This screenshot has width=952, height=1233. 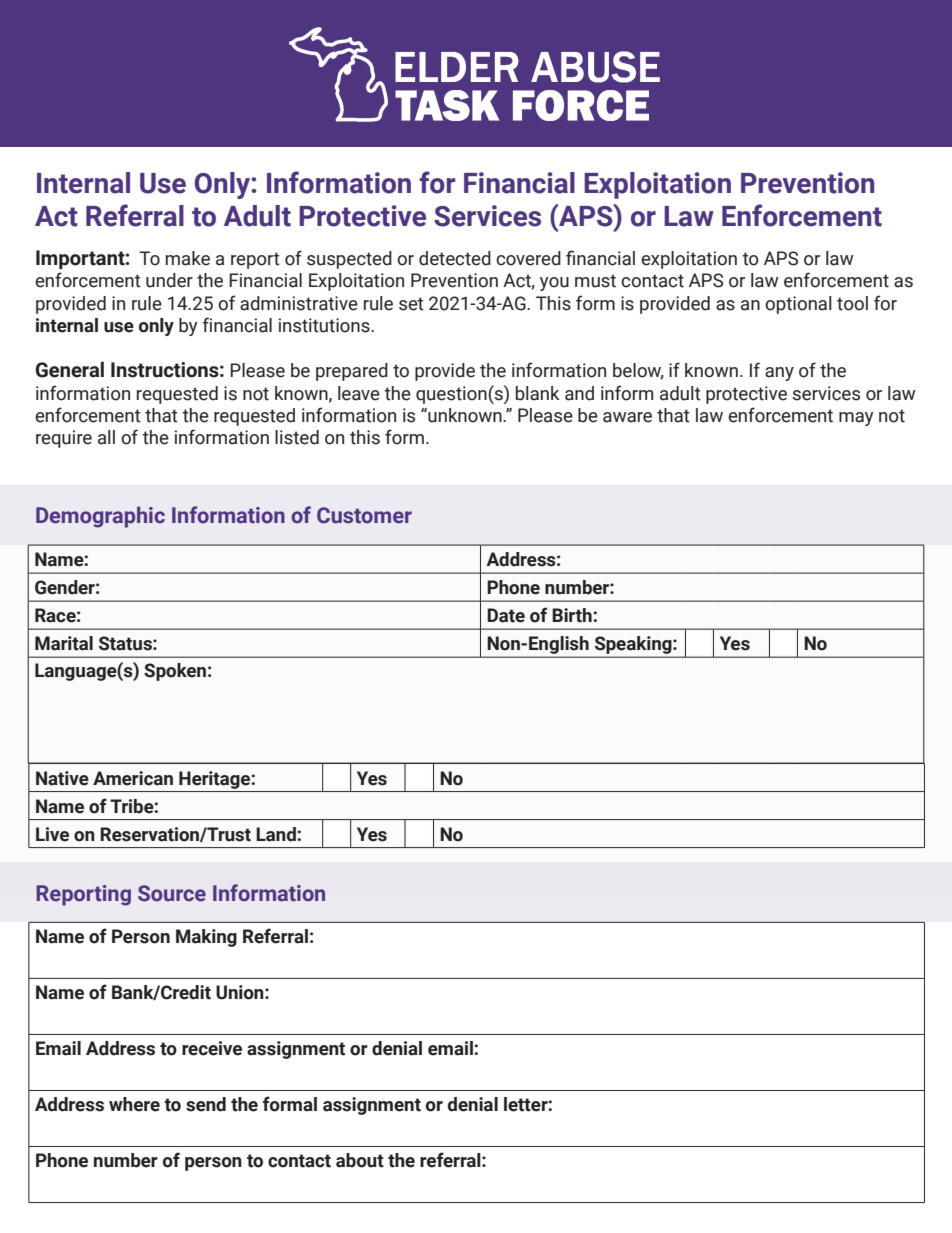 What do you see at coordinates (133, 778) in the screenshot?
I see `American` at bounding box center [133, 778].
